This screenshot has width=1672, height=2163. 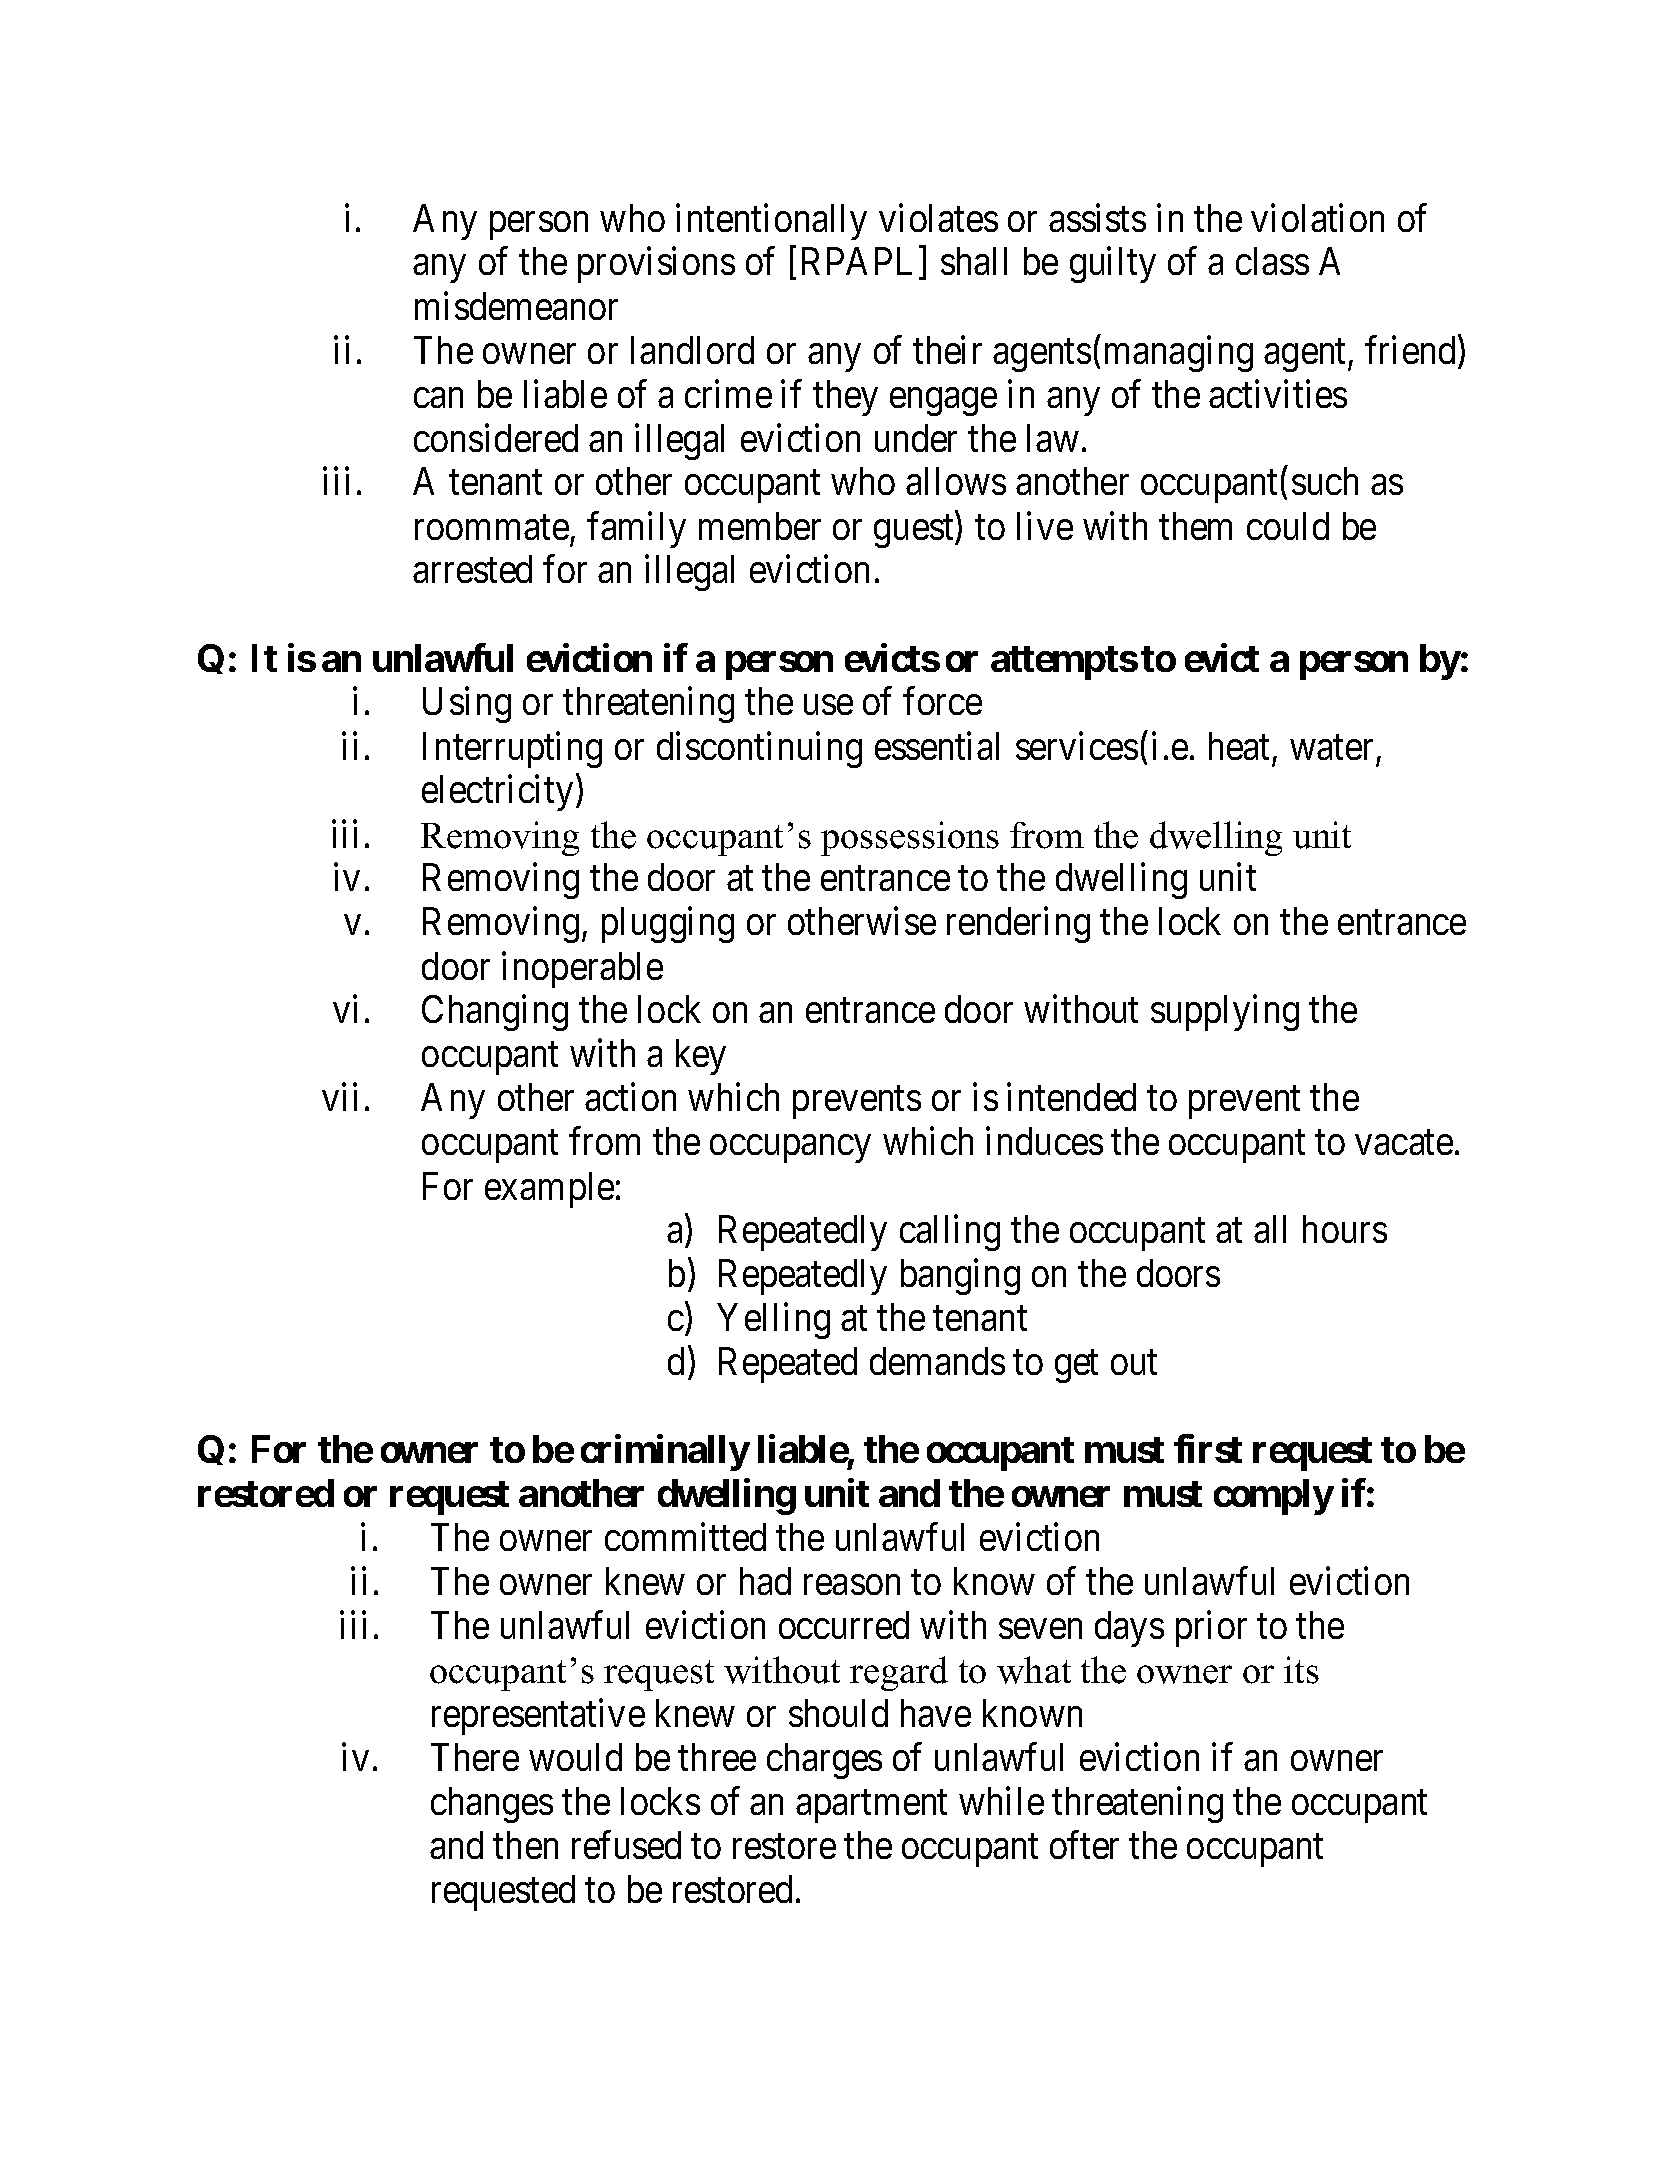 What do you see at coordinates (665, 1453) in the screenshot?
I see `criminally` at bounding box center [665, 1453].
